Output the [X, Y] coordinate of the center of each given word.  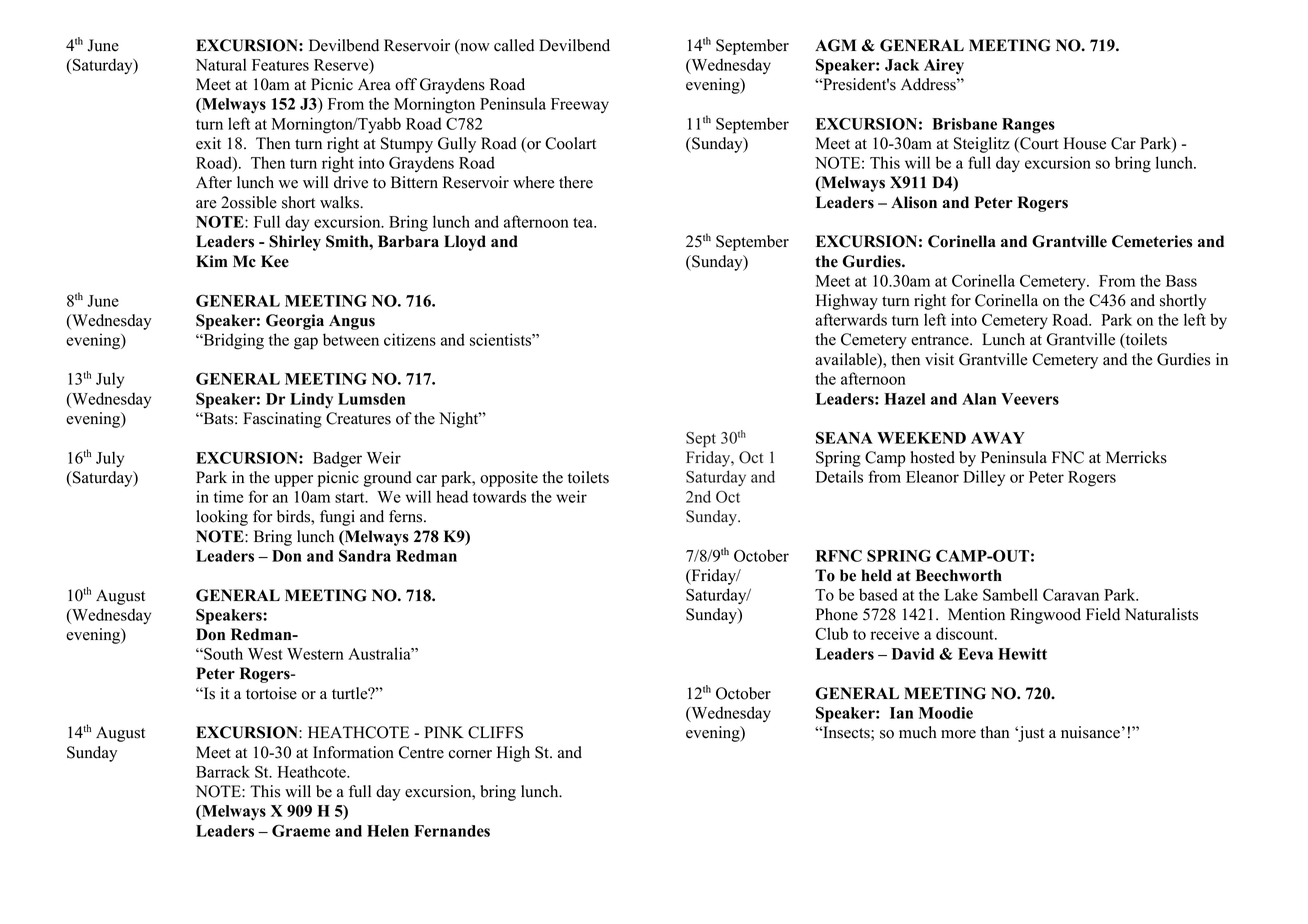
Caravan [1071, 594]
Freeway [580, 105]
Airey [944, 67]
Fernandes [452, 831]
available [847, 360]
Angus [352, 322]
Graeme [301, 830]
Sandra [365, 555]
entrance [941, 340]
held [876, 575]
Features [280, 65]
